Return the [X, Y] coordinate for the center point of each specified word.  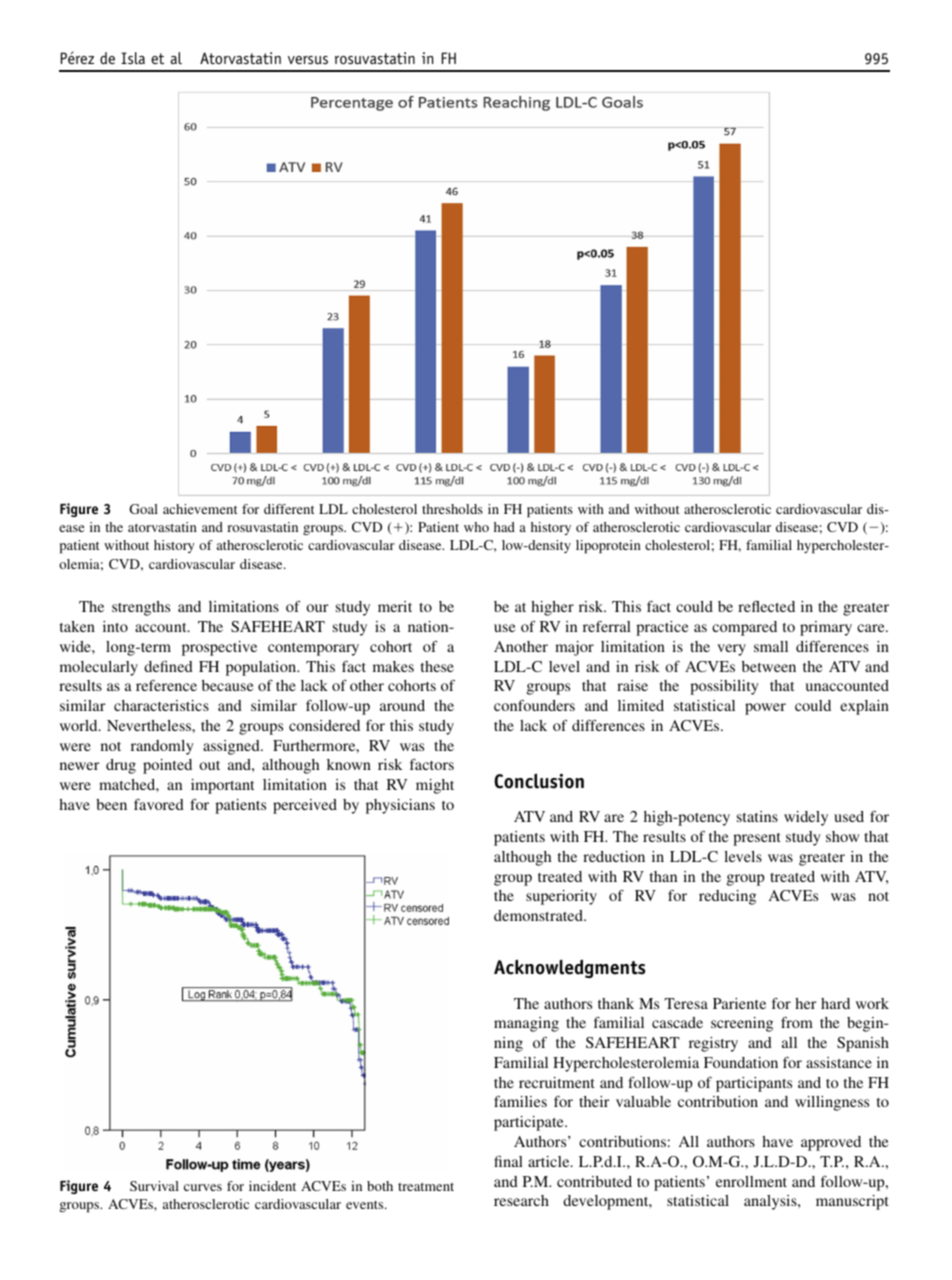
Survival [154, 1186]
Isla [133, 58]
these [437, 666]
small [771, 646]
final [508, 1161]
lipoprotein [608, 547]
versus [308, 60]
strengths [141, 608]
